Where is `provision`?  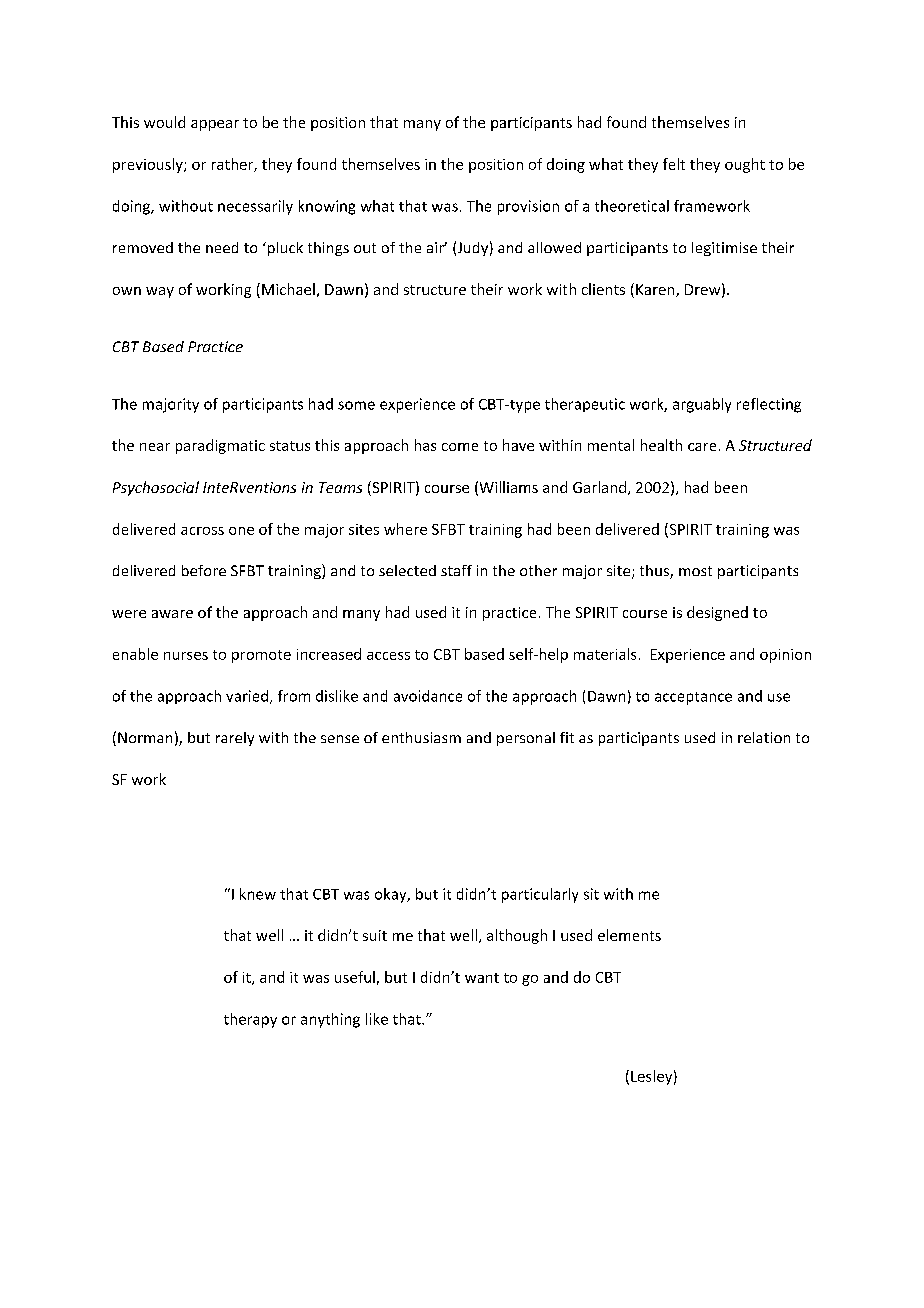 provision is located at coordinates (528, 207).
